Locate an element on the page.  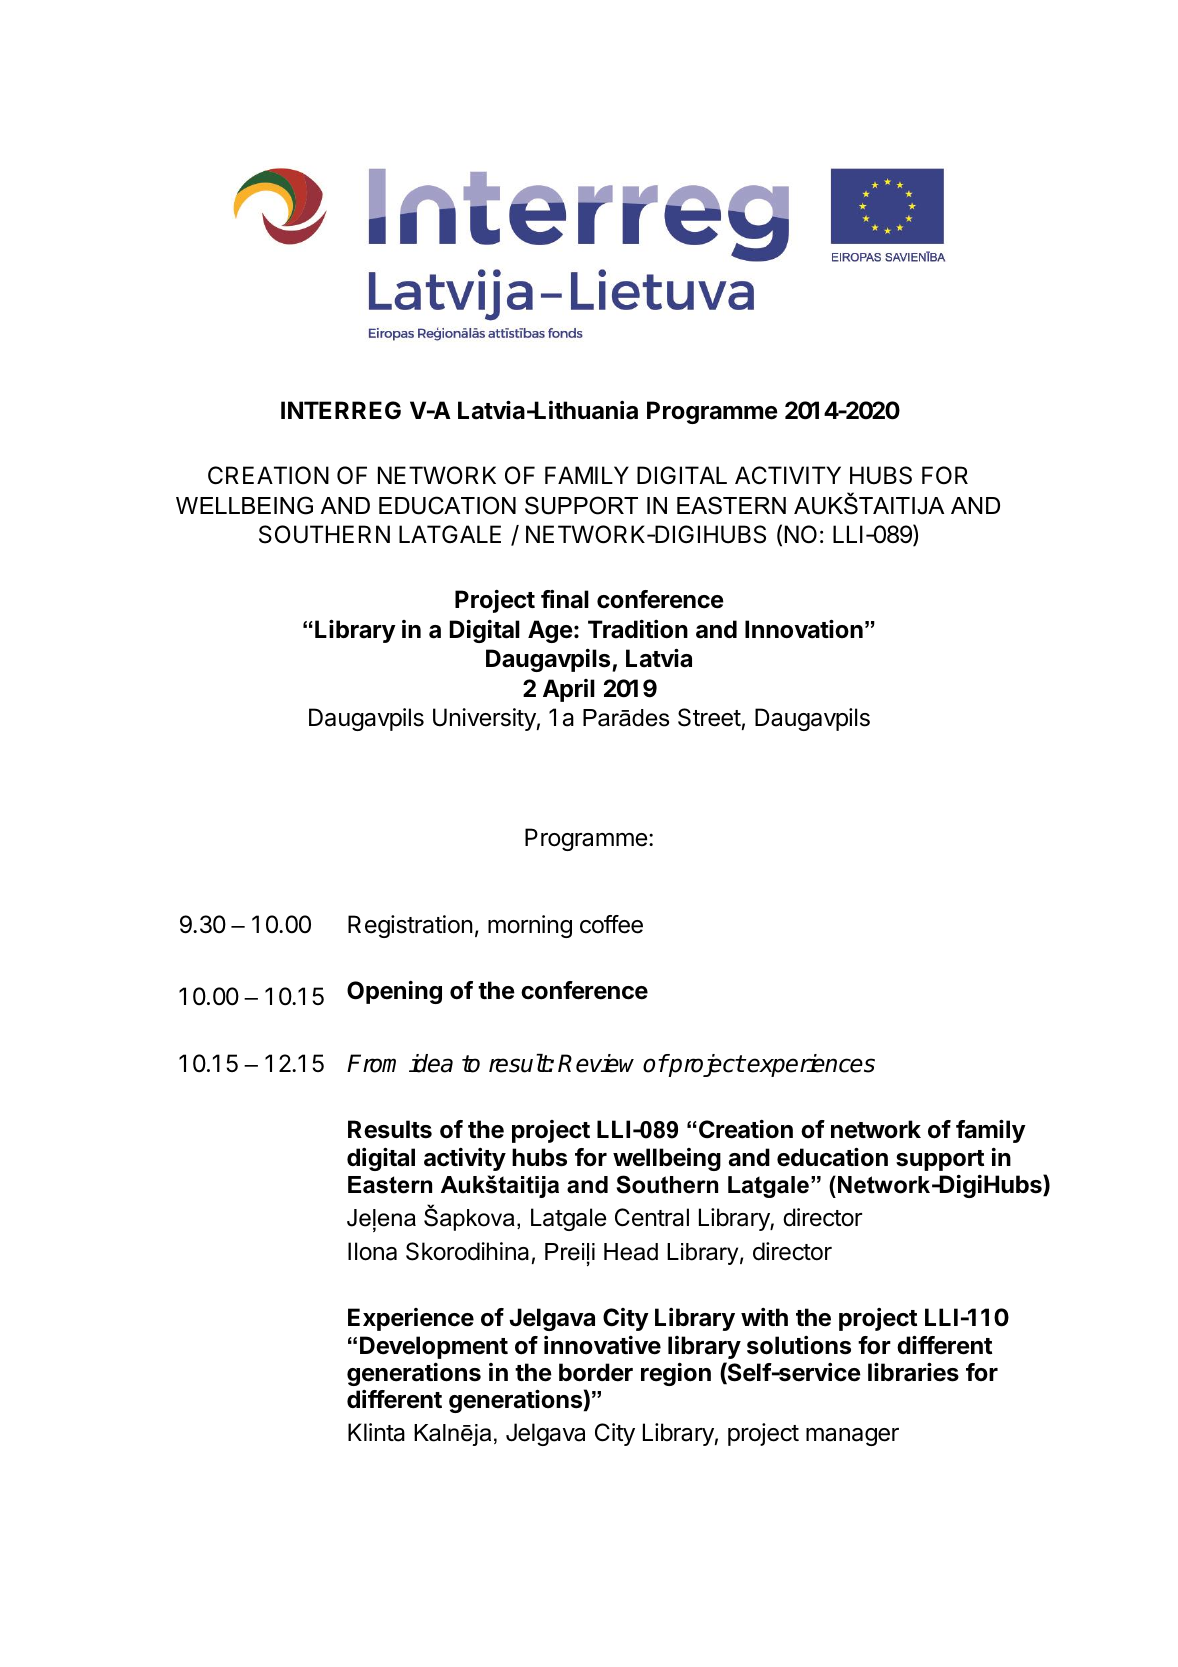
Registration is located at coordinates (410, 926).
